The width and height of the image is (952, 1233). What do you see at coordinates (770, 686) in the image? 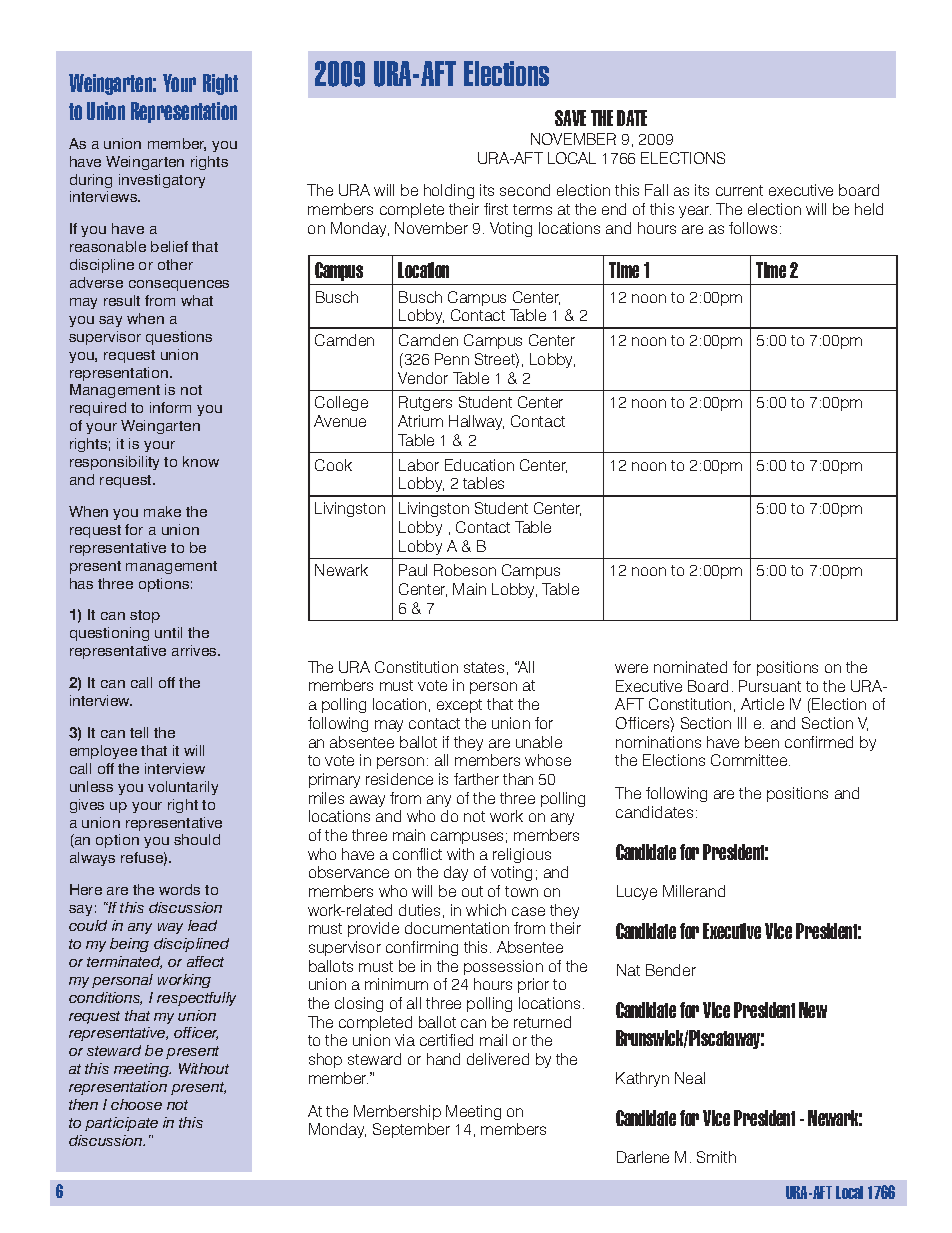
I see `Pursuant` at bounding box center [770, 686].
